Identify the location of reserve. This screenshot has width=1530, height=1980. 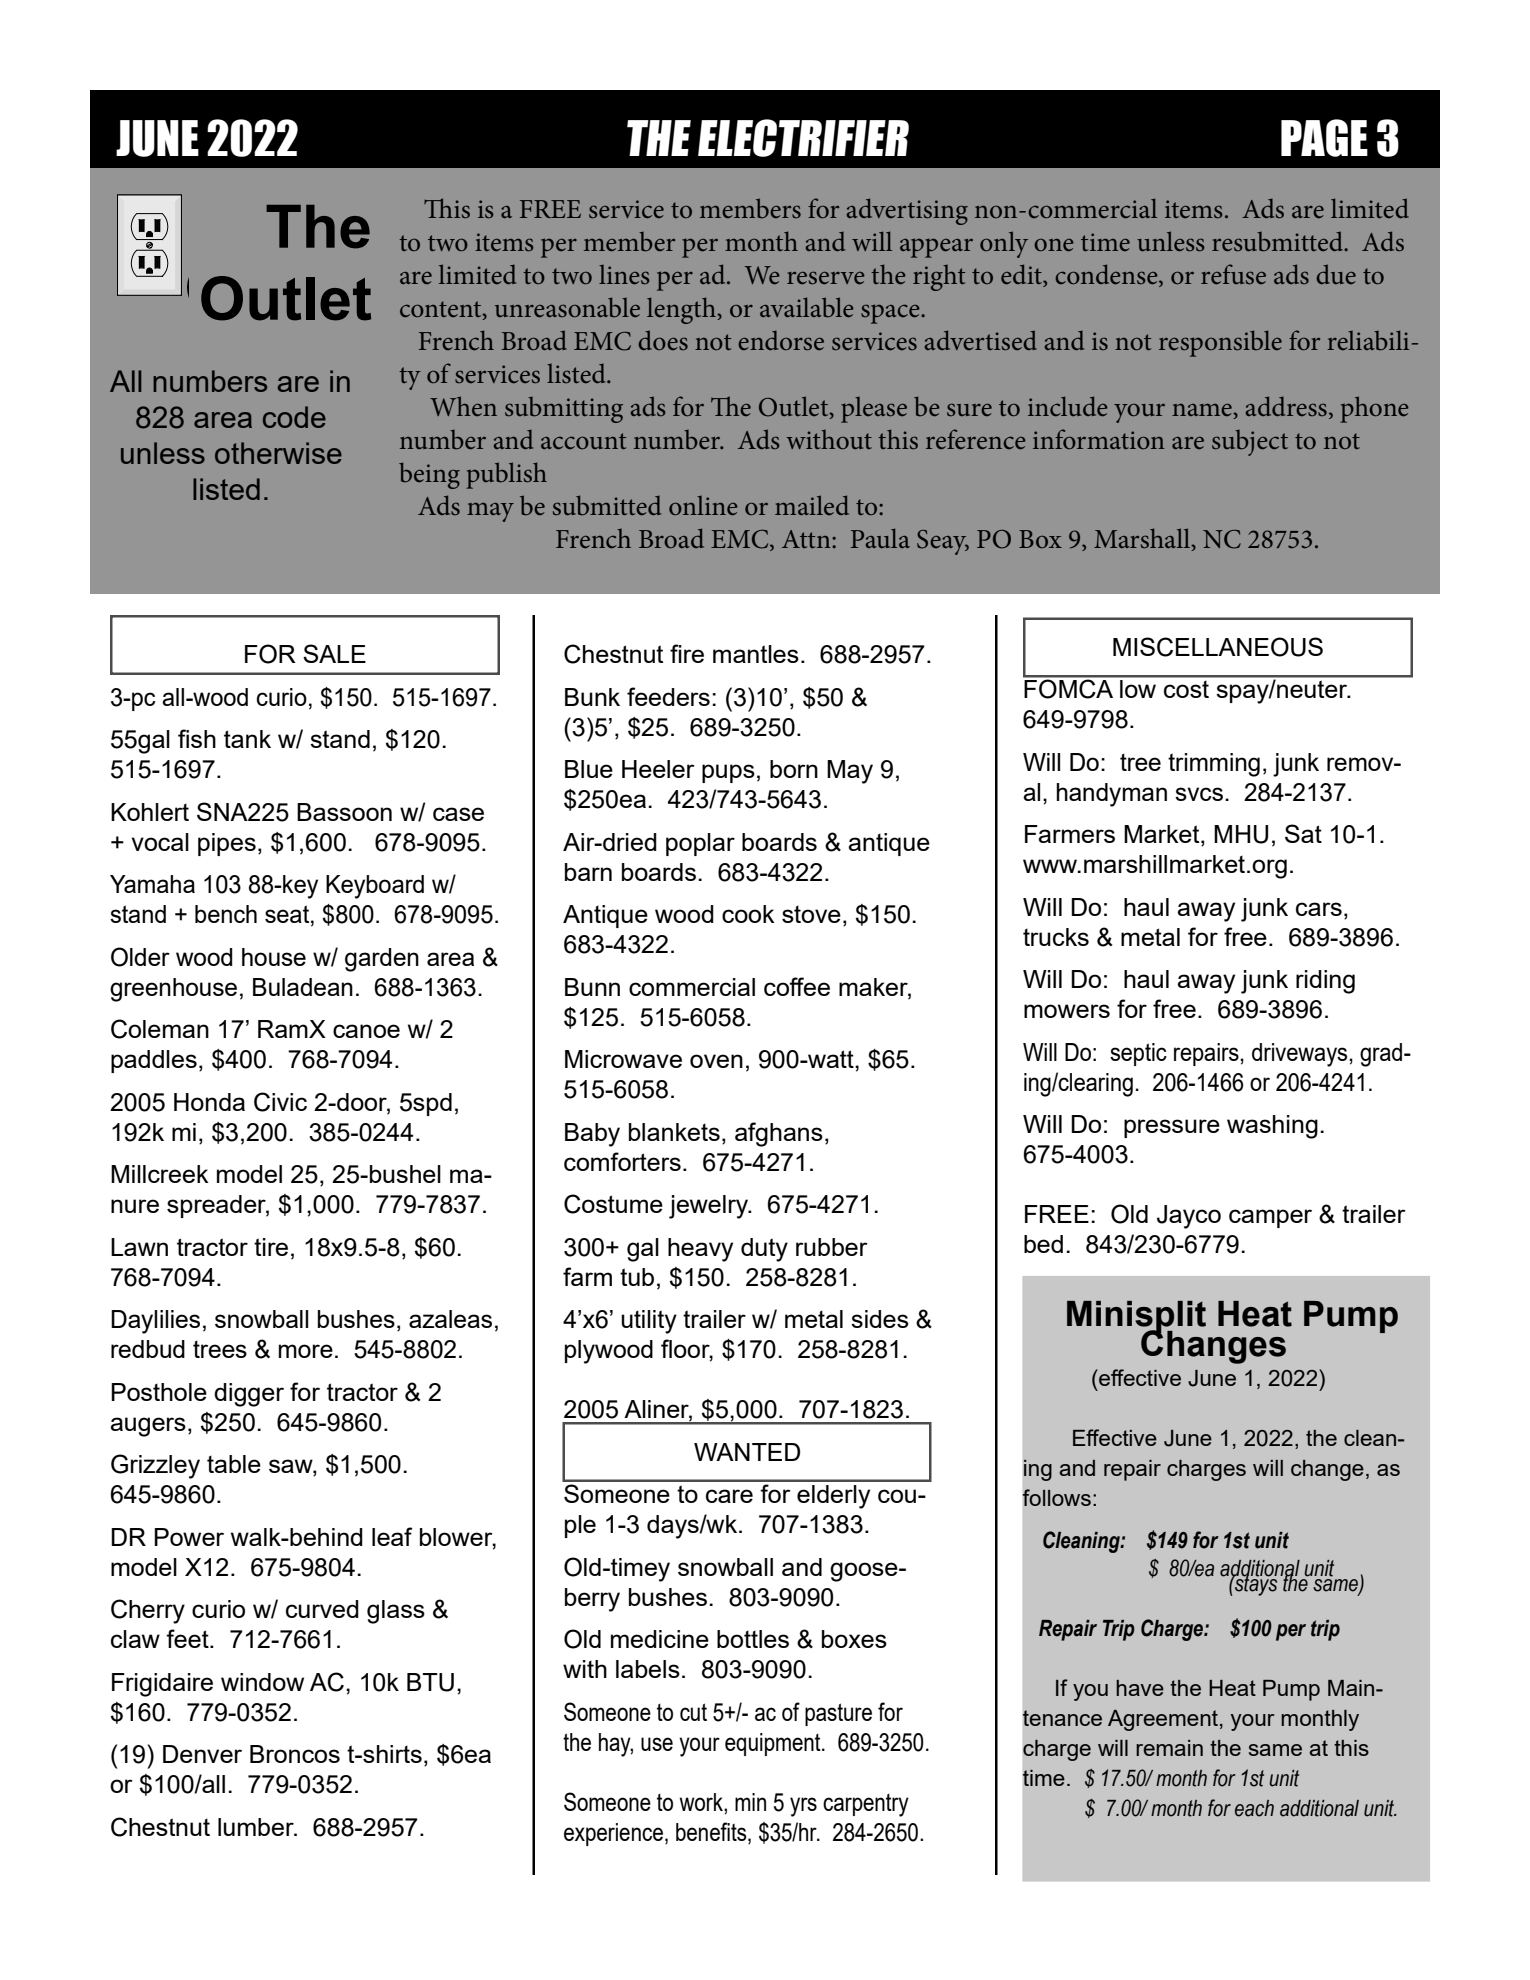
(826, 277).
